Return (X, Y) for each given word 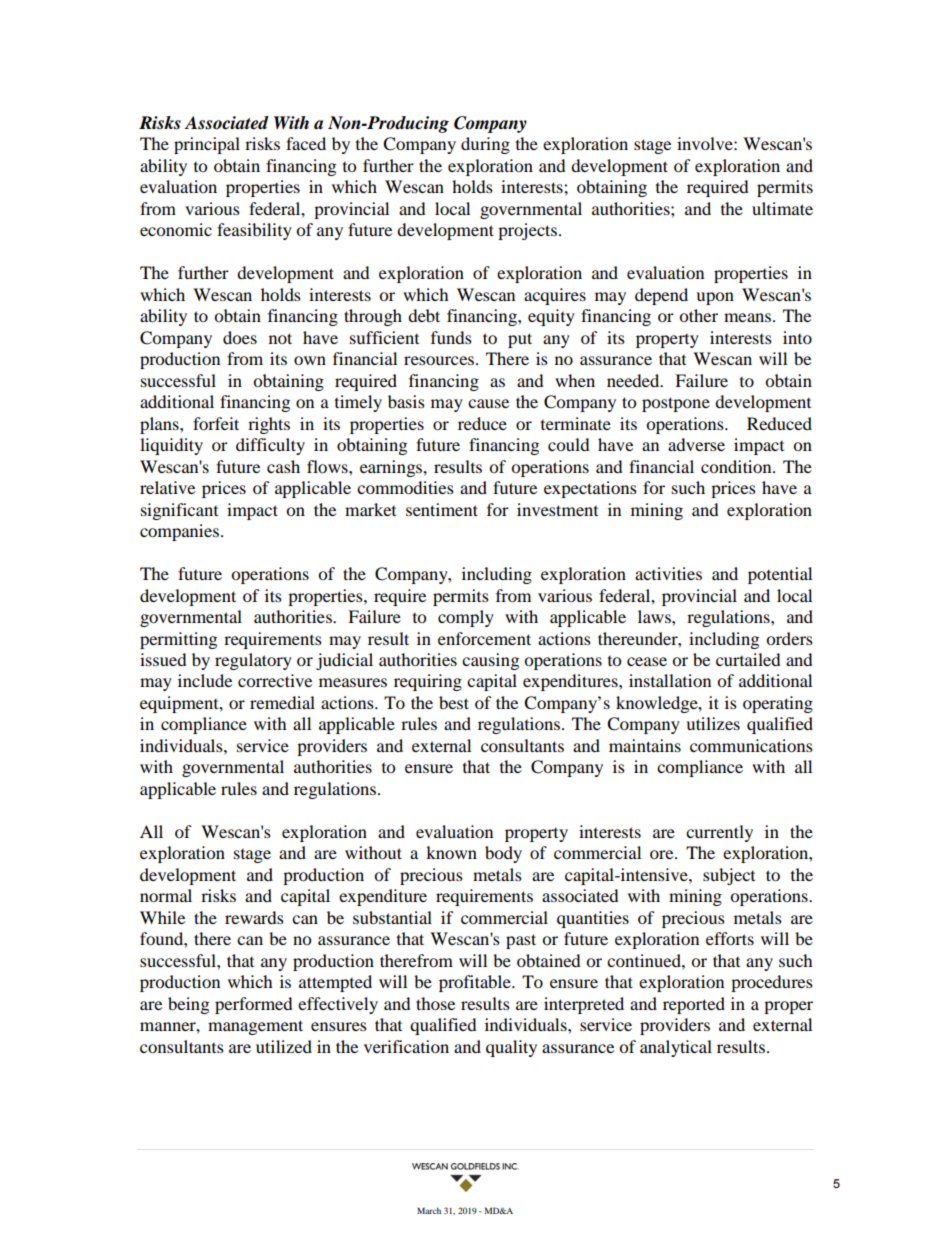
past (521, 941)
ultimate (782, 208)
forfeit (216, 423)
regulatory (253, 661)
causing (490, 661)
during (485, 145)
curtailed (748, 659)
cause (488, 403)
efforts (730, 938)
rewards (254, 917)
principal (207, 145)
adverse (696, 444)
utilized (284, 1046)
